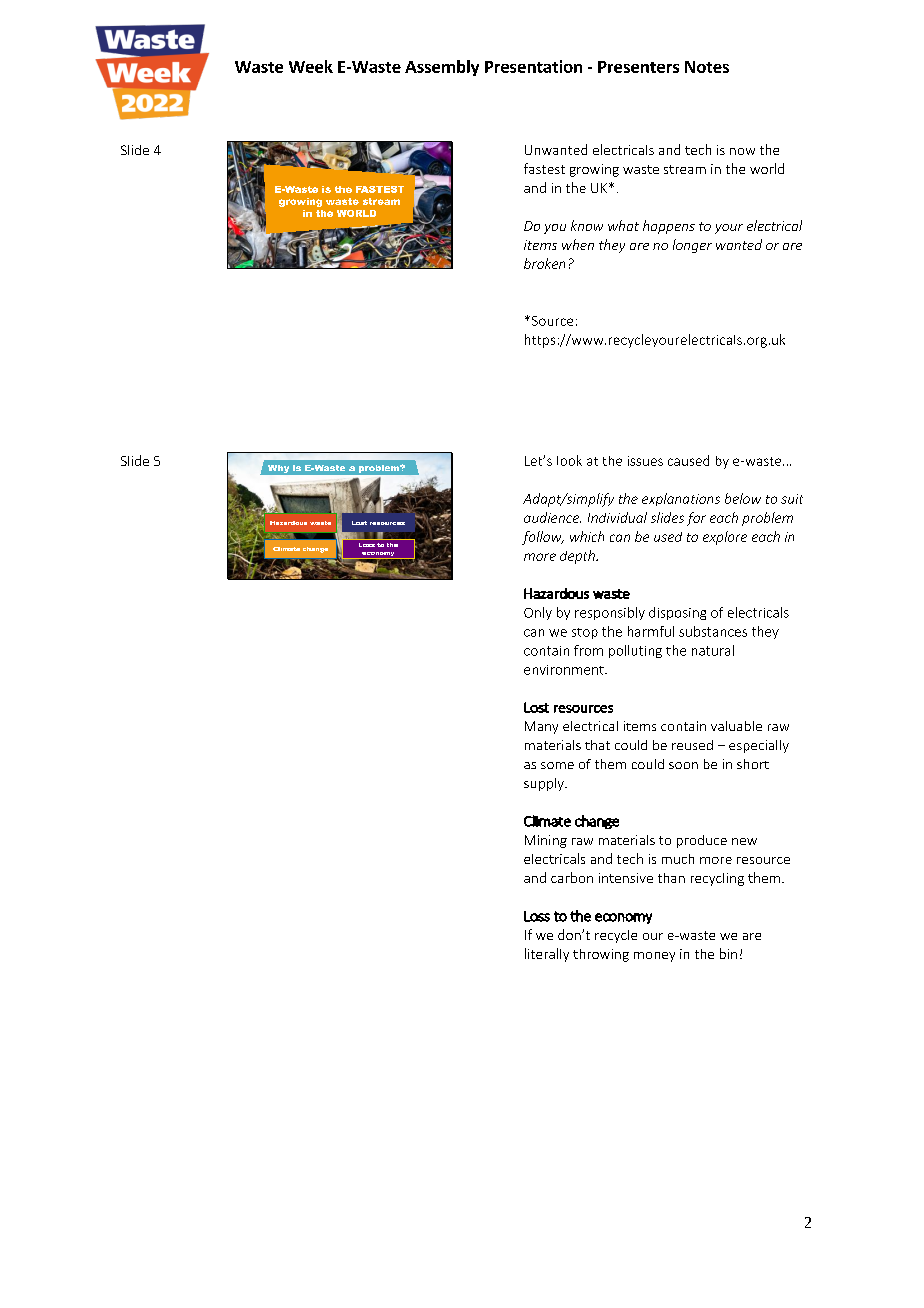 This screenshot has height=1308, width=924. What do you see at coordinates (311, 66) in the screenshot?
I see `Week` at bounding box center [311, 66].
